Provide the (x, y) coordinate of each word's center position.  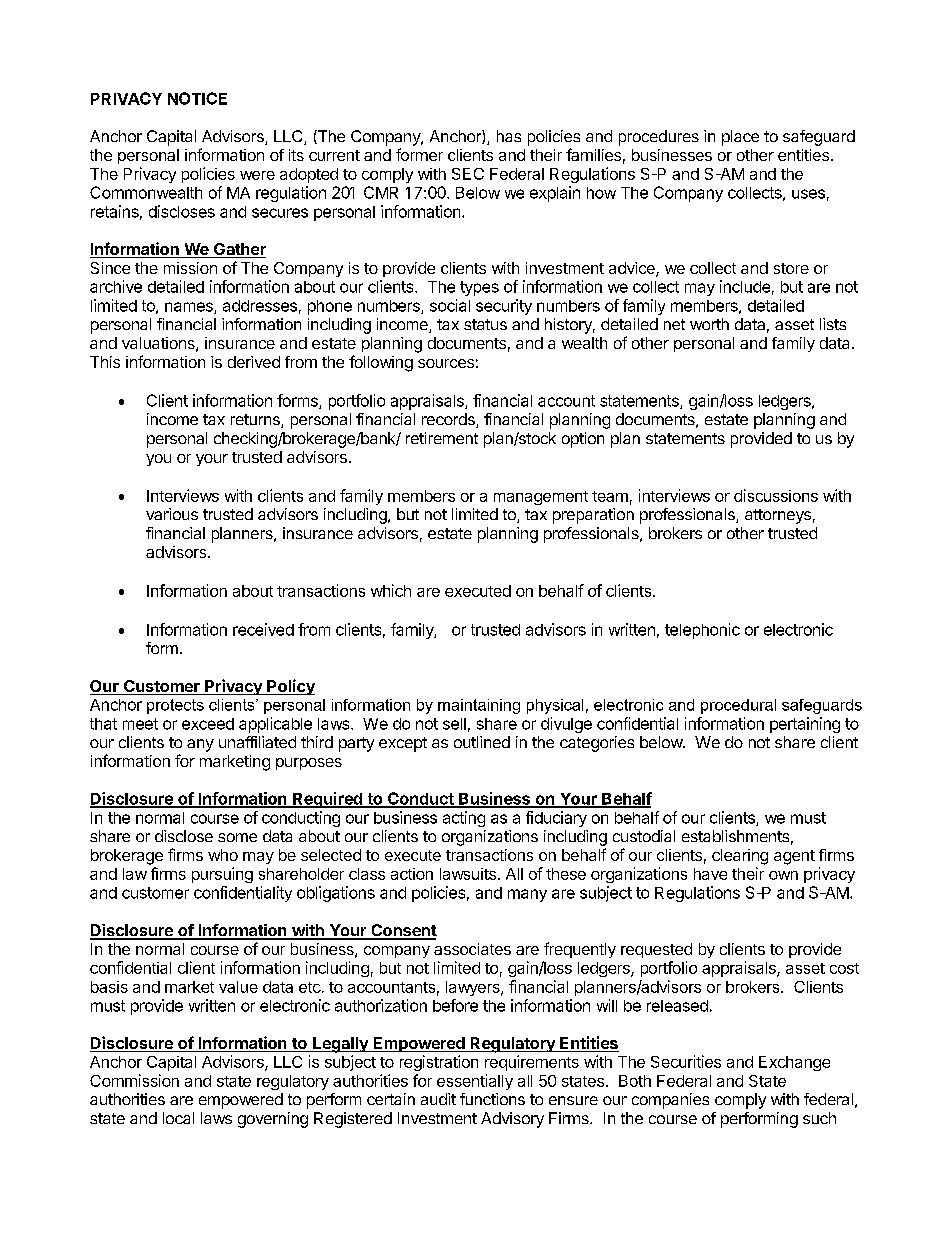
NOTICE (197, 98)
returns (256, 421)
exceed (208, 724)
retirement (442, 438)
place (740, 138)
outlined (482, 742)
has (509, 136)
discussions (776, 495)
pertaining (805, 725)
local (178, 1118)
